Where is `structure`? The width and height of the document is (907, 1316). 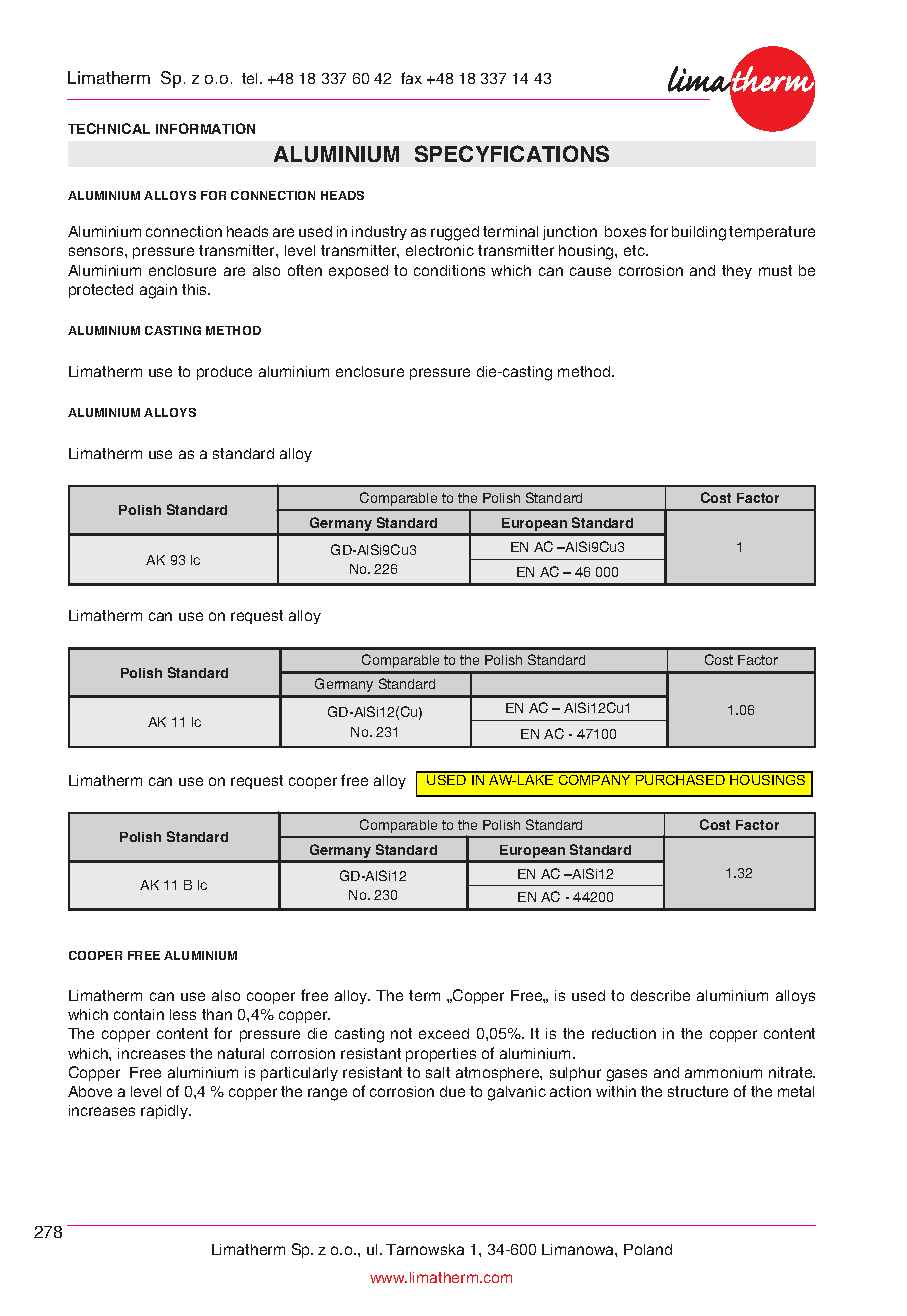
structure is located at coordinates (698, 1091).
